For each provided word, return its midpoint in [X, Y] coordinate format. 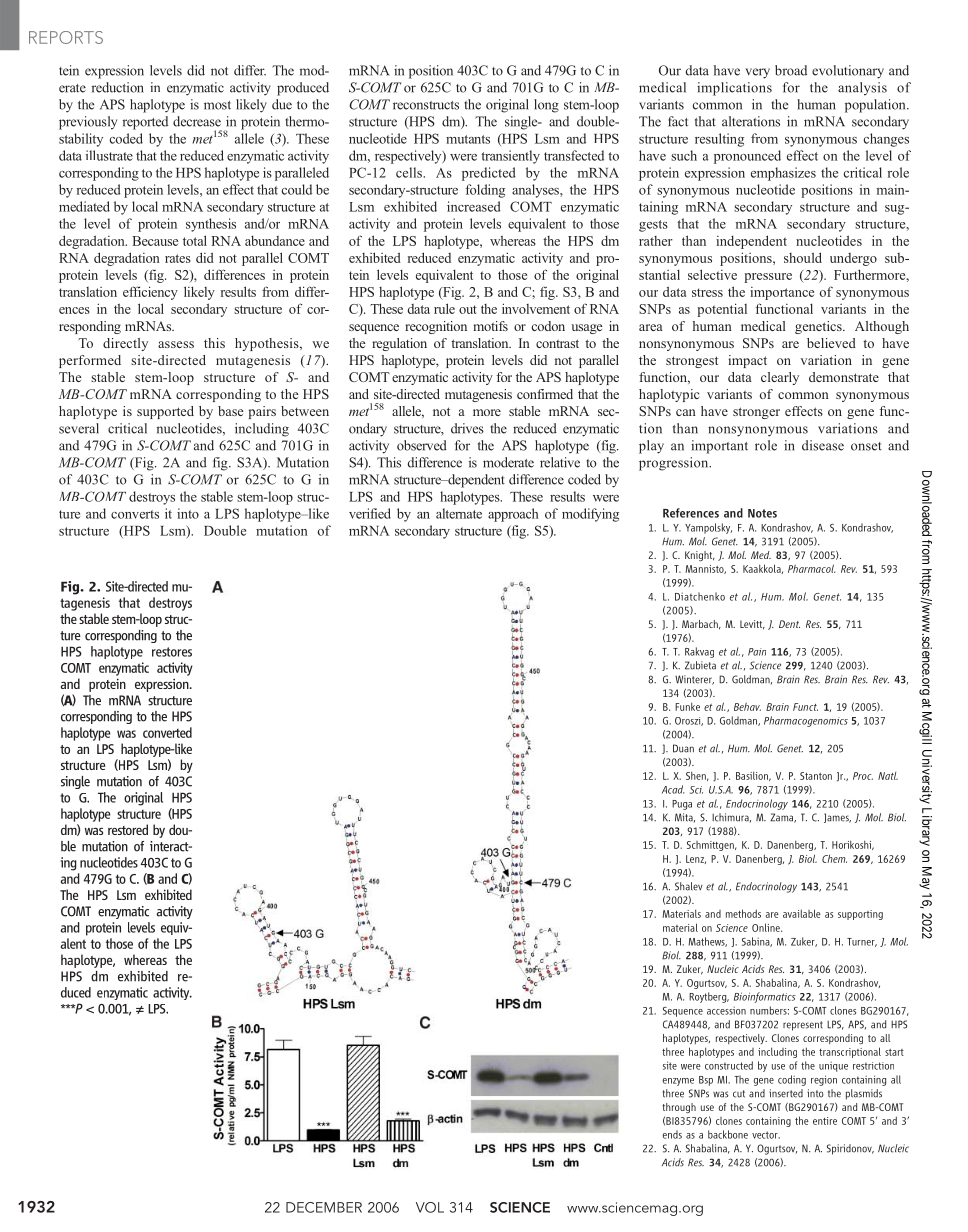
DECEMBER [324, 1207]
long [546, 106]
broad [791, 70]
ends [672, 1134]
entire [825, 1121]
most [217, 105]
